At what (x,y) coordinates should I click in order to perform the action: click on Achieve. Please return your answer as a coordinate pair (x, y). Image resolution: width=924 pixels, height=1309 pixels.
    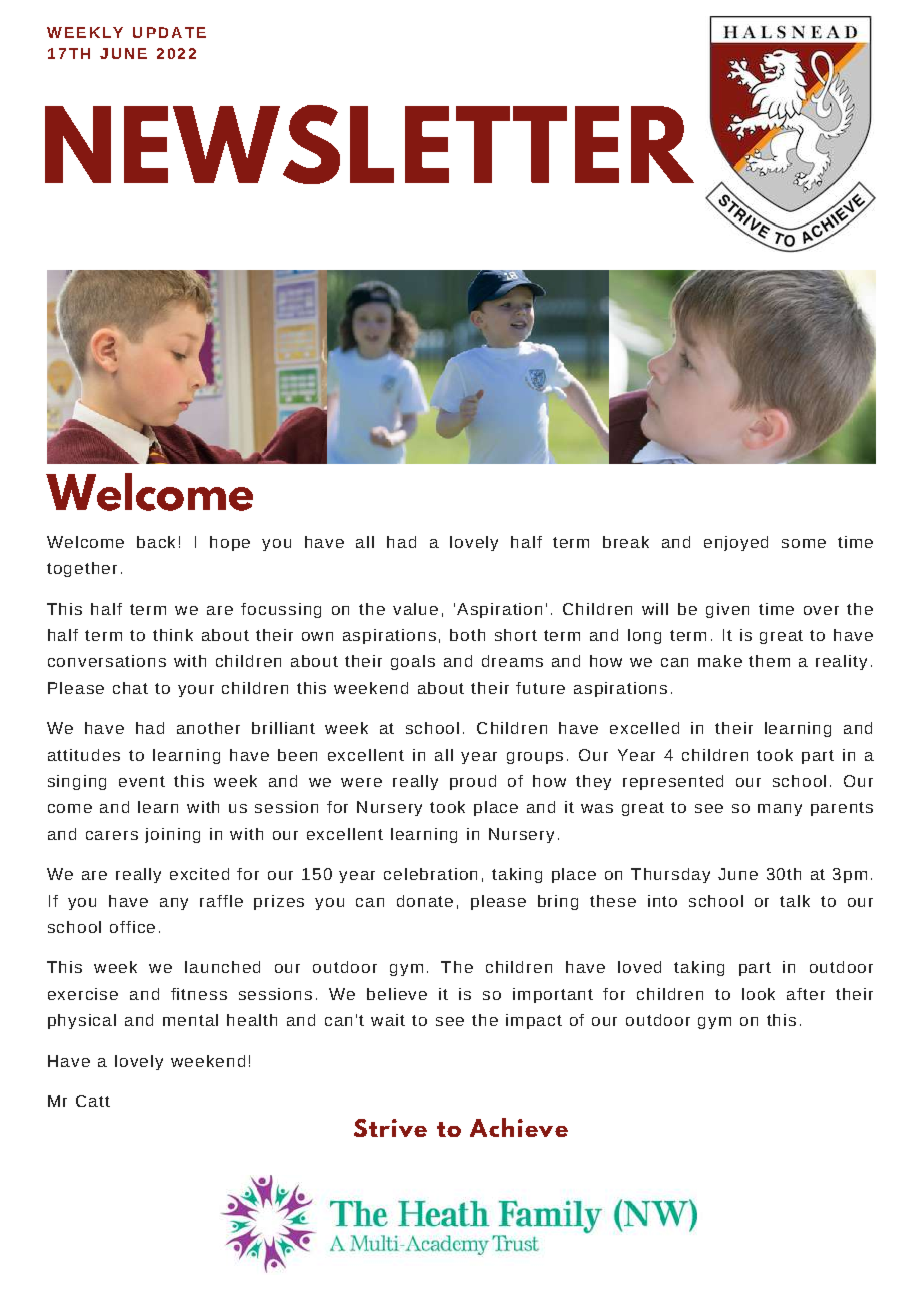
    Looking at the image, I should click on (519, 1127).
